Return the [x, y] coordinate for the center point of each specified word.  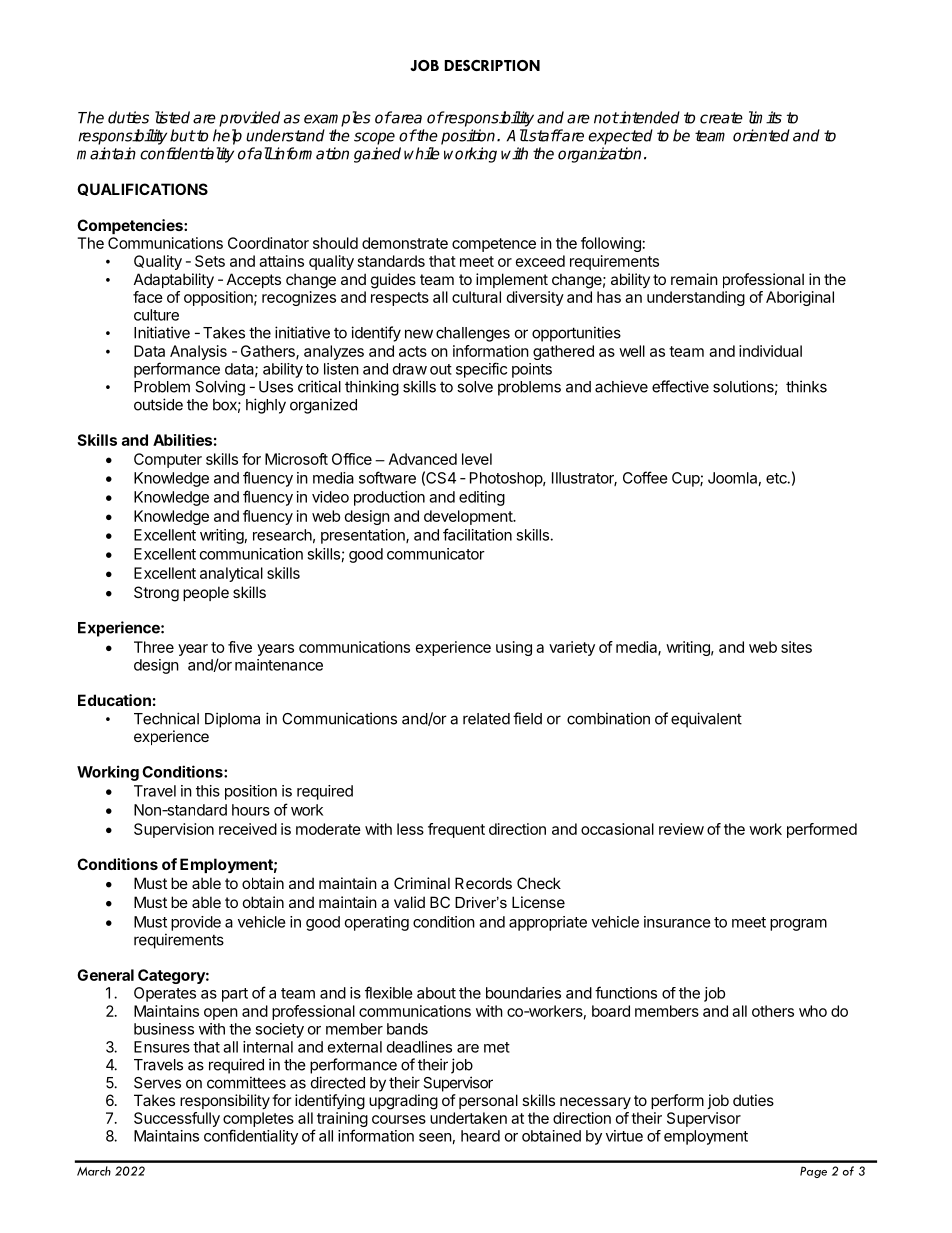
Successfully [177, 1119]
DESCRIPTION [492, 65]
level [477, 459]
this [208, 791]
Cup [686, 479]
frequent [456, 830]
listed [172, 117]
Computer [168, 460]
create [721, 118]
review [681, 829]
